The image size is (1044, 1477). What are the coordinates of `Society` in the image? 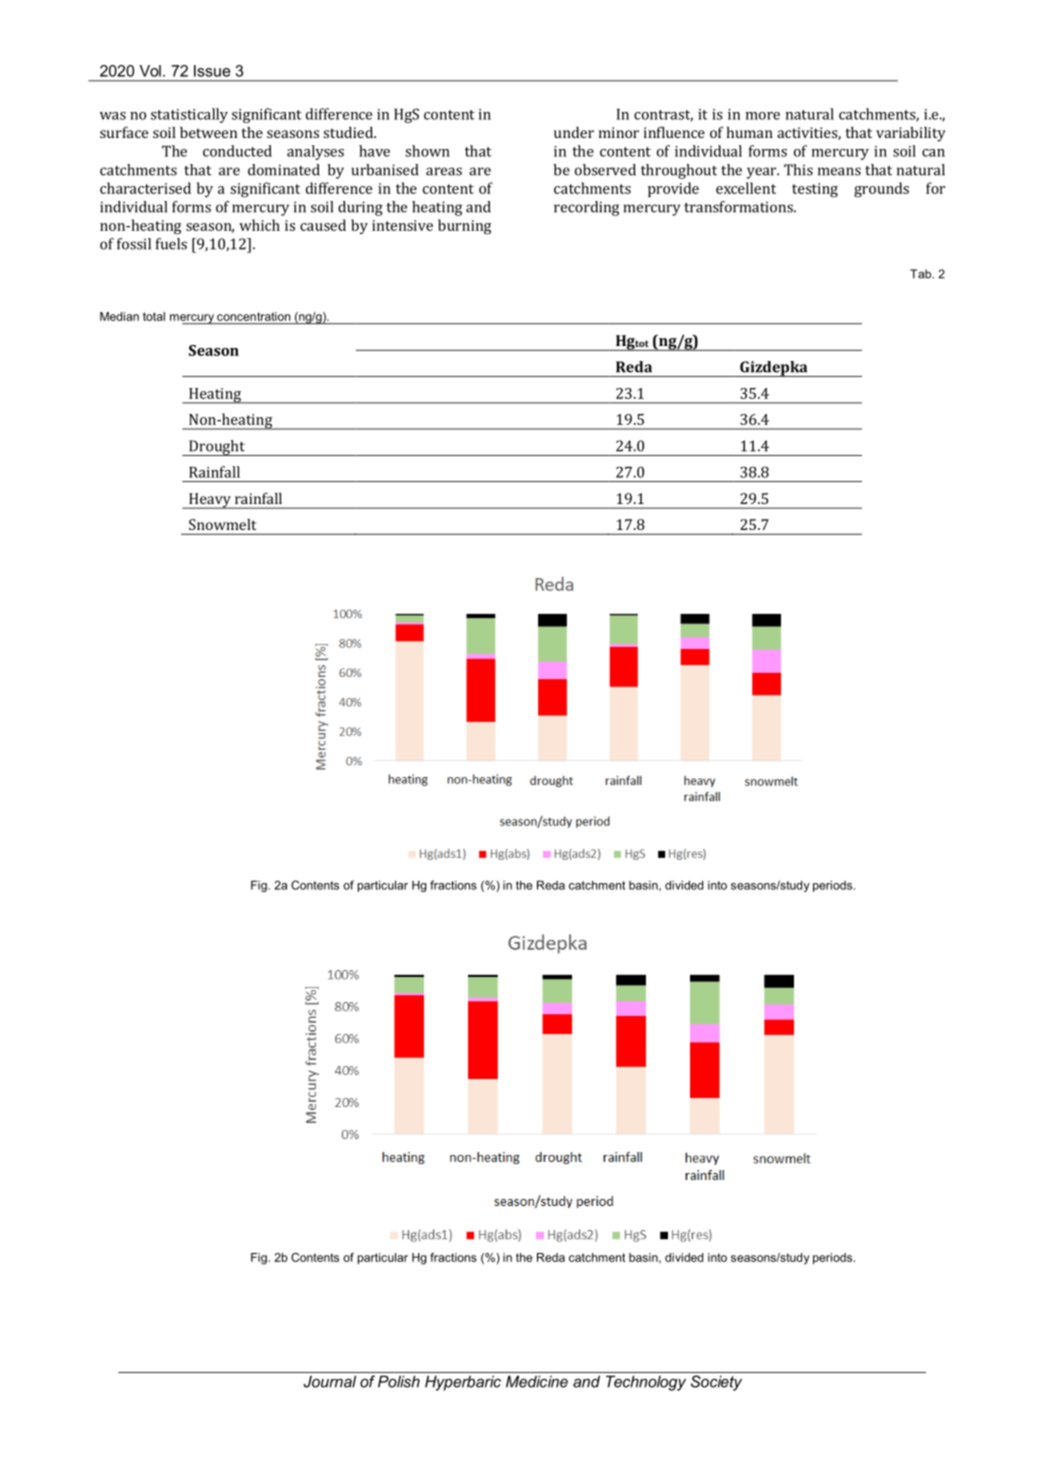 It's located at (716, 1383).
